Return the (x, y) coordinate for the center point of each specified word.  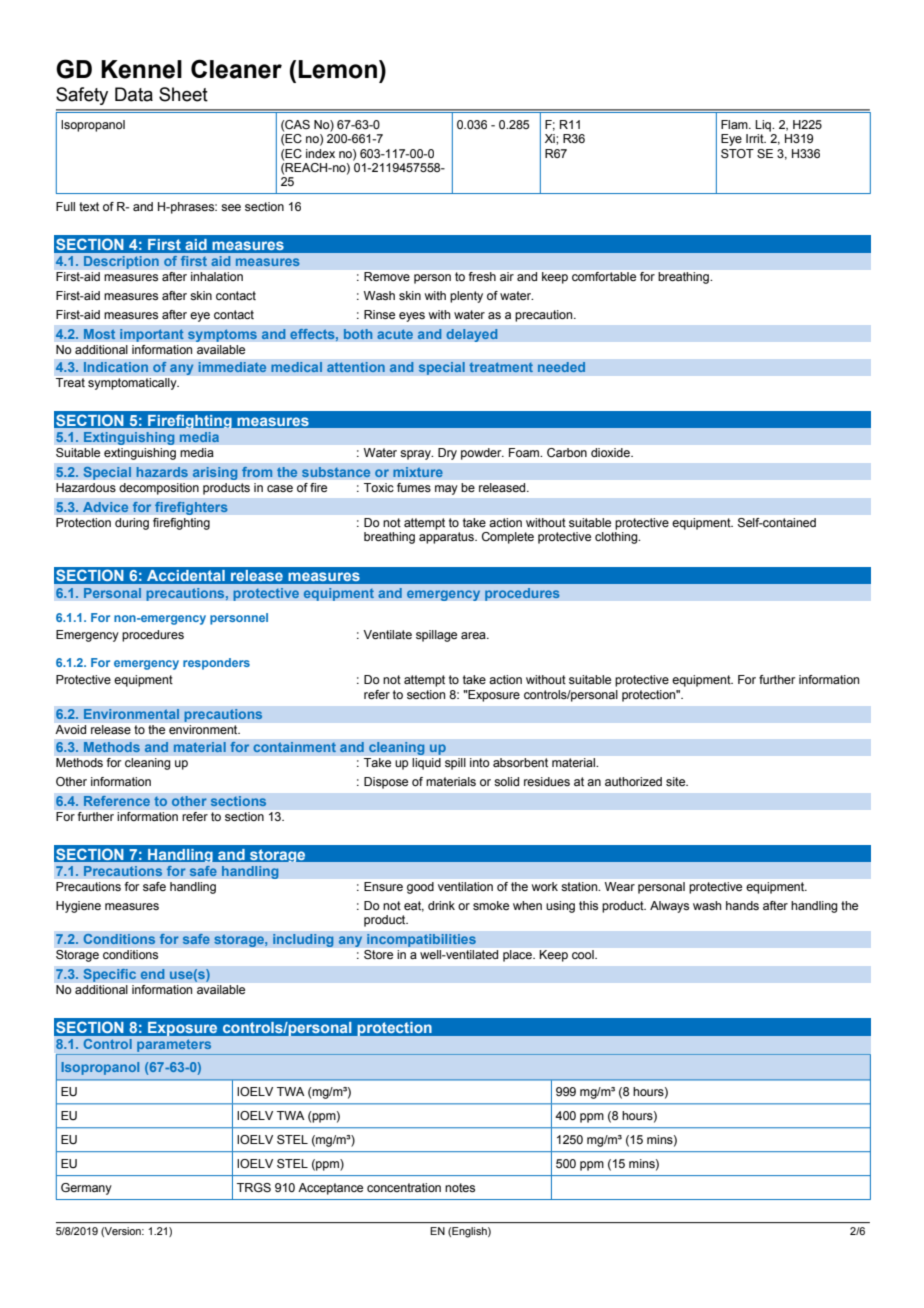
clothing (617, 538)
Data (134, 94)
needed (561, 367)
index (320, 153)
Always (669, 907)
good (420, 888)
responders (216, 664)
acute (395, 334)
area (474, 635)
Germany (86, 1189)
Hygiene (78, 907)
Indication (116, 367)
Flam (735, 124)
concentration (404, 1187)
